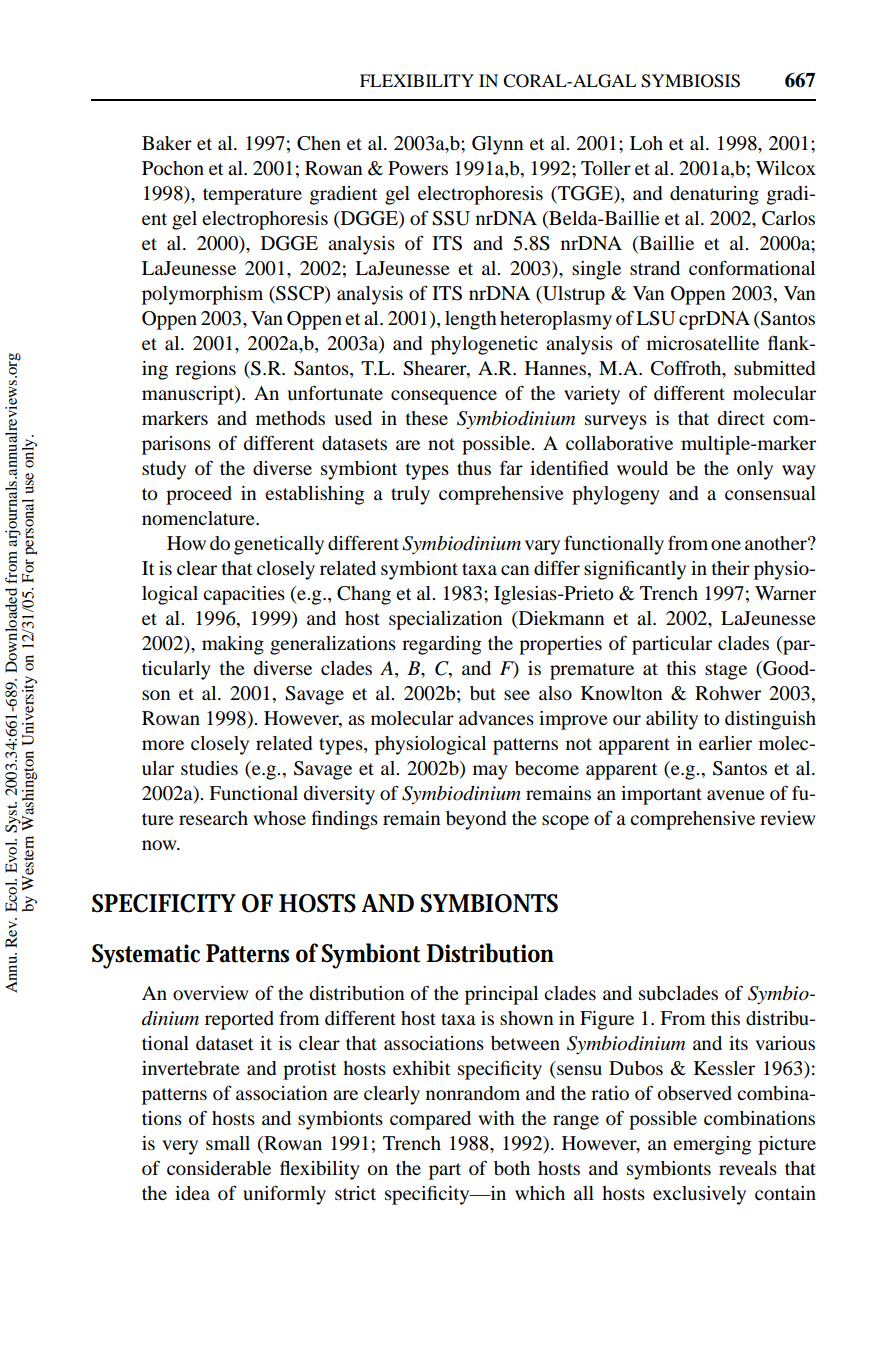  I want to click on denaturing, so click(714, 195).
